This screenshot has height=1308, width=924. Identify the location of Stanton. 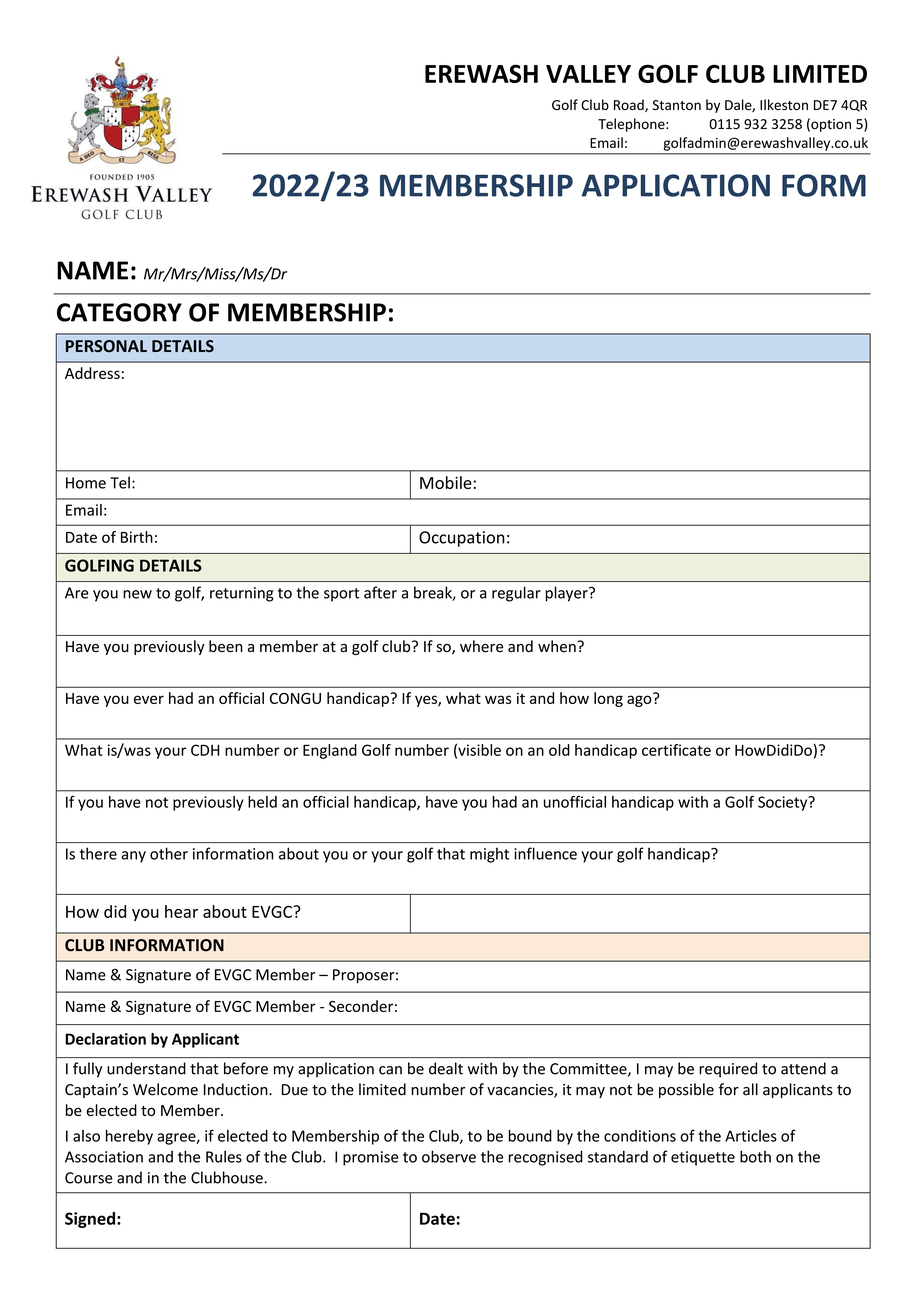
(676, 105).
